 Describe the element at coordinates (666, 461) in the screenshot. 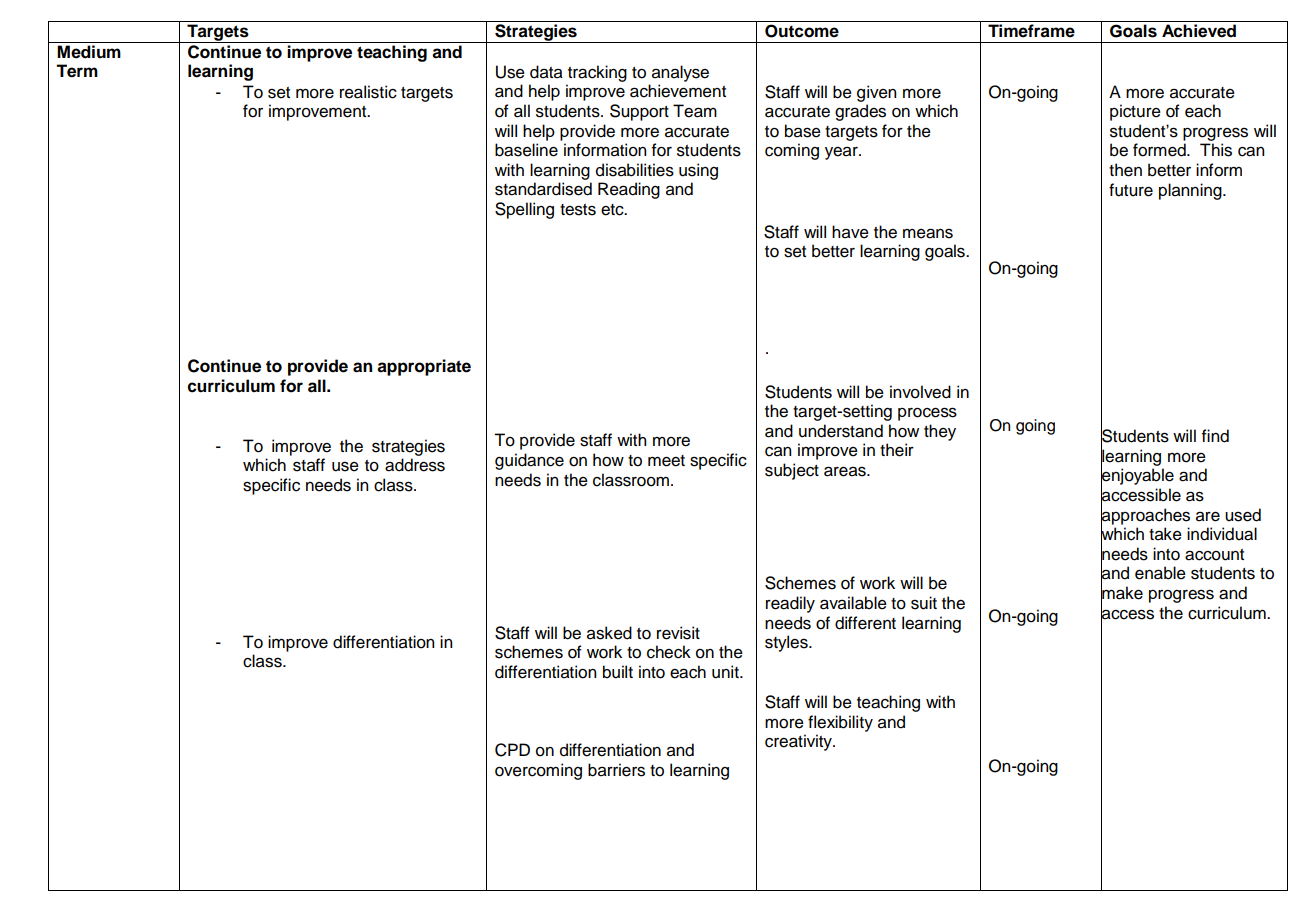

I see `meet` at that location.
